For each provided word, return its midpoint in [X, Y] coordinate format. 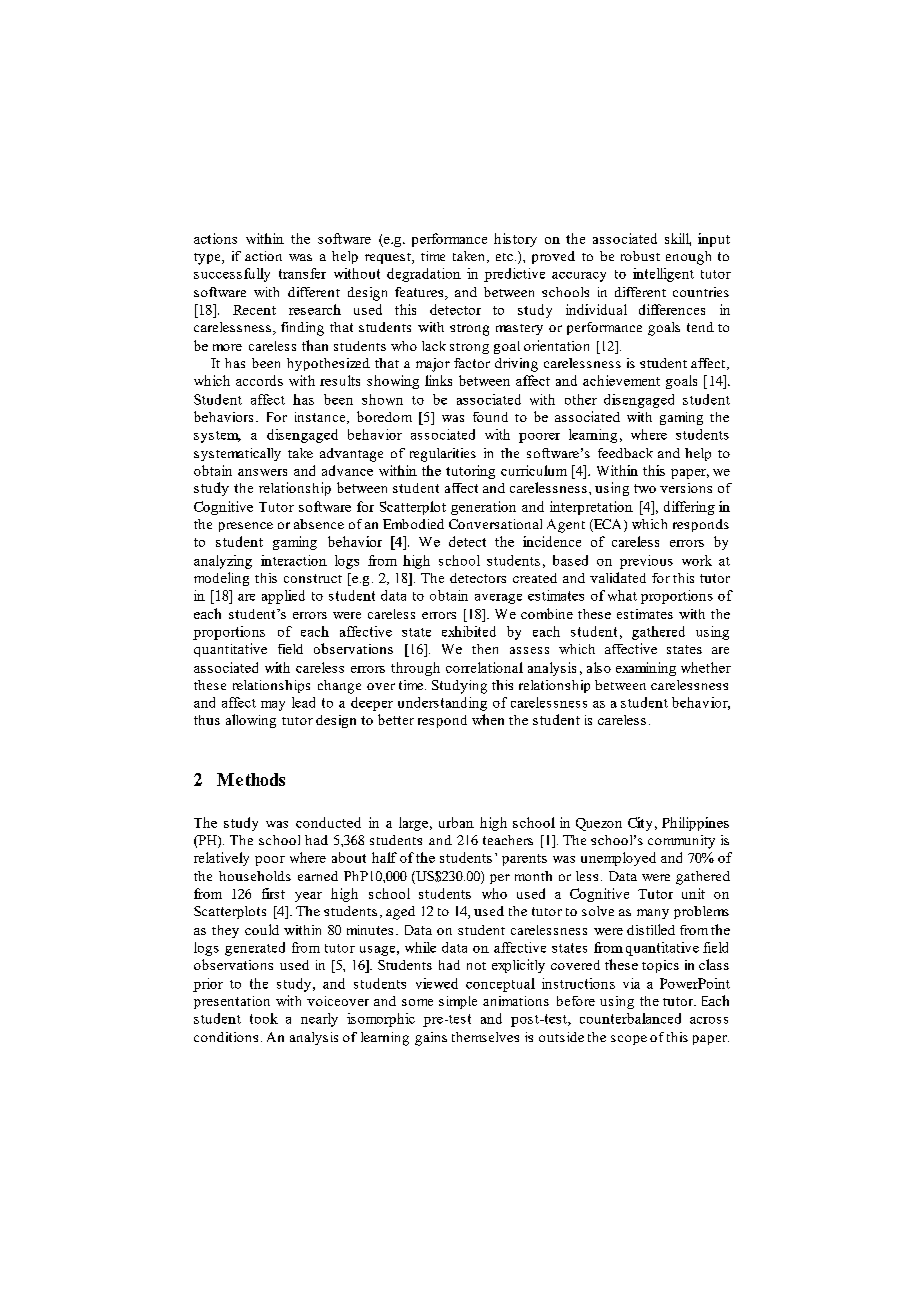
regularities [443, 455]
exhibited [469, 631]
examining [646, 669]
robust [640, 256]
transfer [302, 273]
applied [283, 597]
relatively [221, 859]
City [640, 824]
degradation [424, 275]
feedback [625, 453]
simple [458, 1002]
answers [262, 472]
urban [456, 822]
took [264, 1018]
